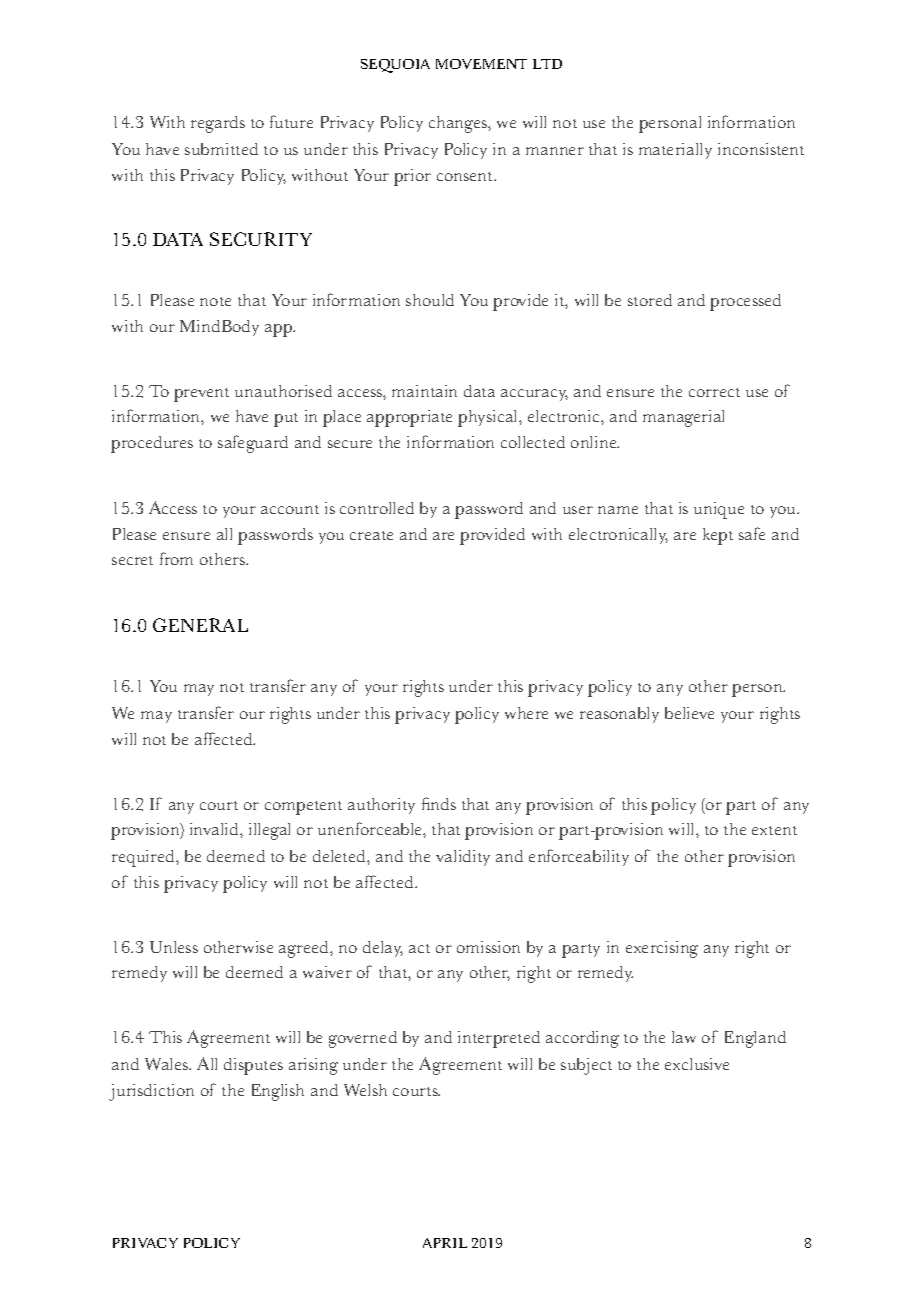  Describe the element at coordinates (215, 829) in the page. I see `invalid` at that location.
